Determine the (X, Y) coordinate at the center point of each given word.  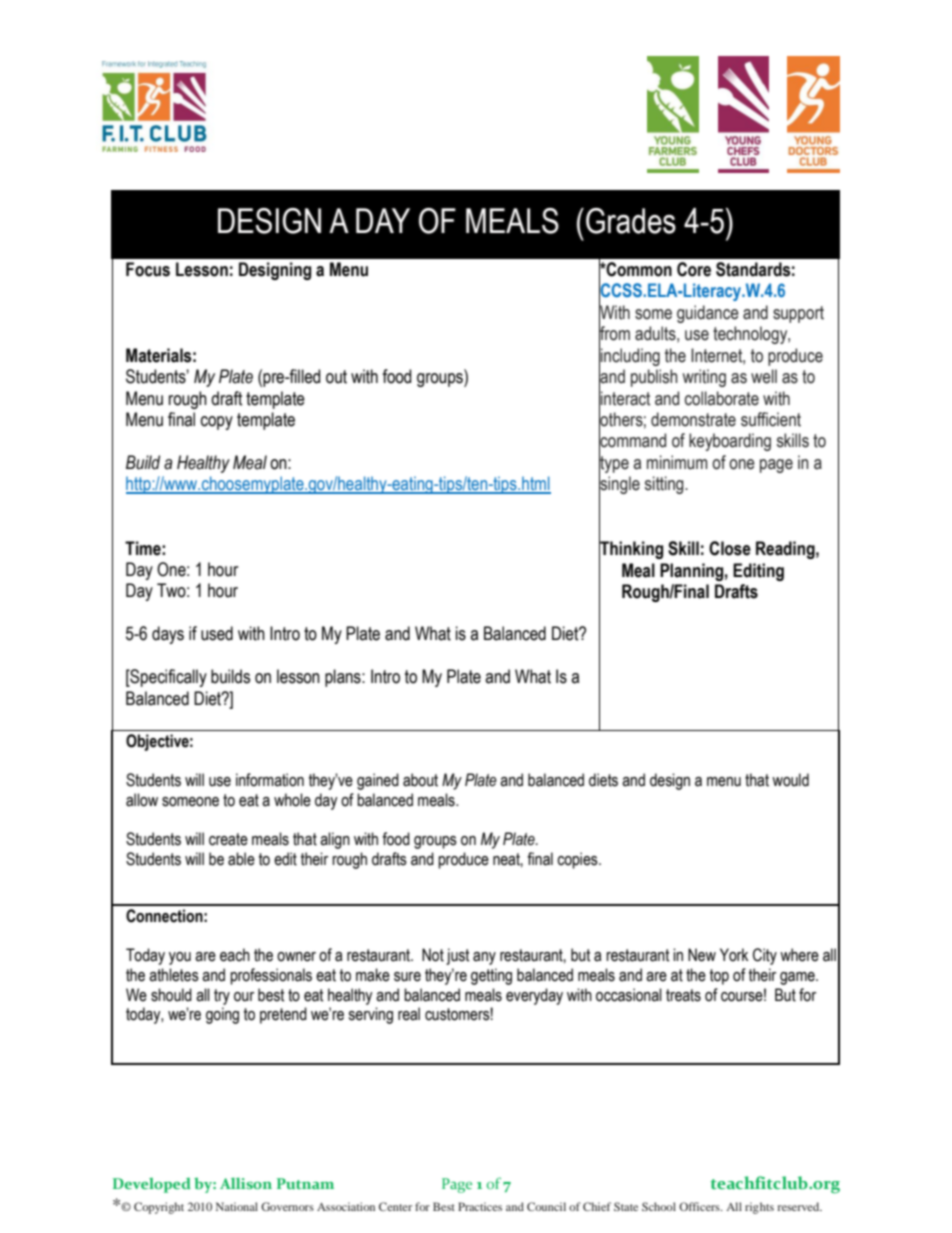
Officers (700, 1206)
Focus (148, 269)
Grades (631, 221)
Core (694, 269)
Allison (246, 1183)
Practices (480, 1206)
